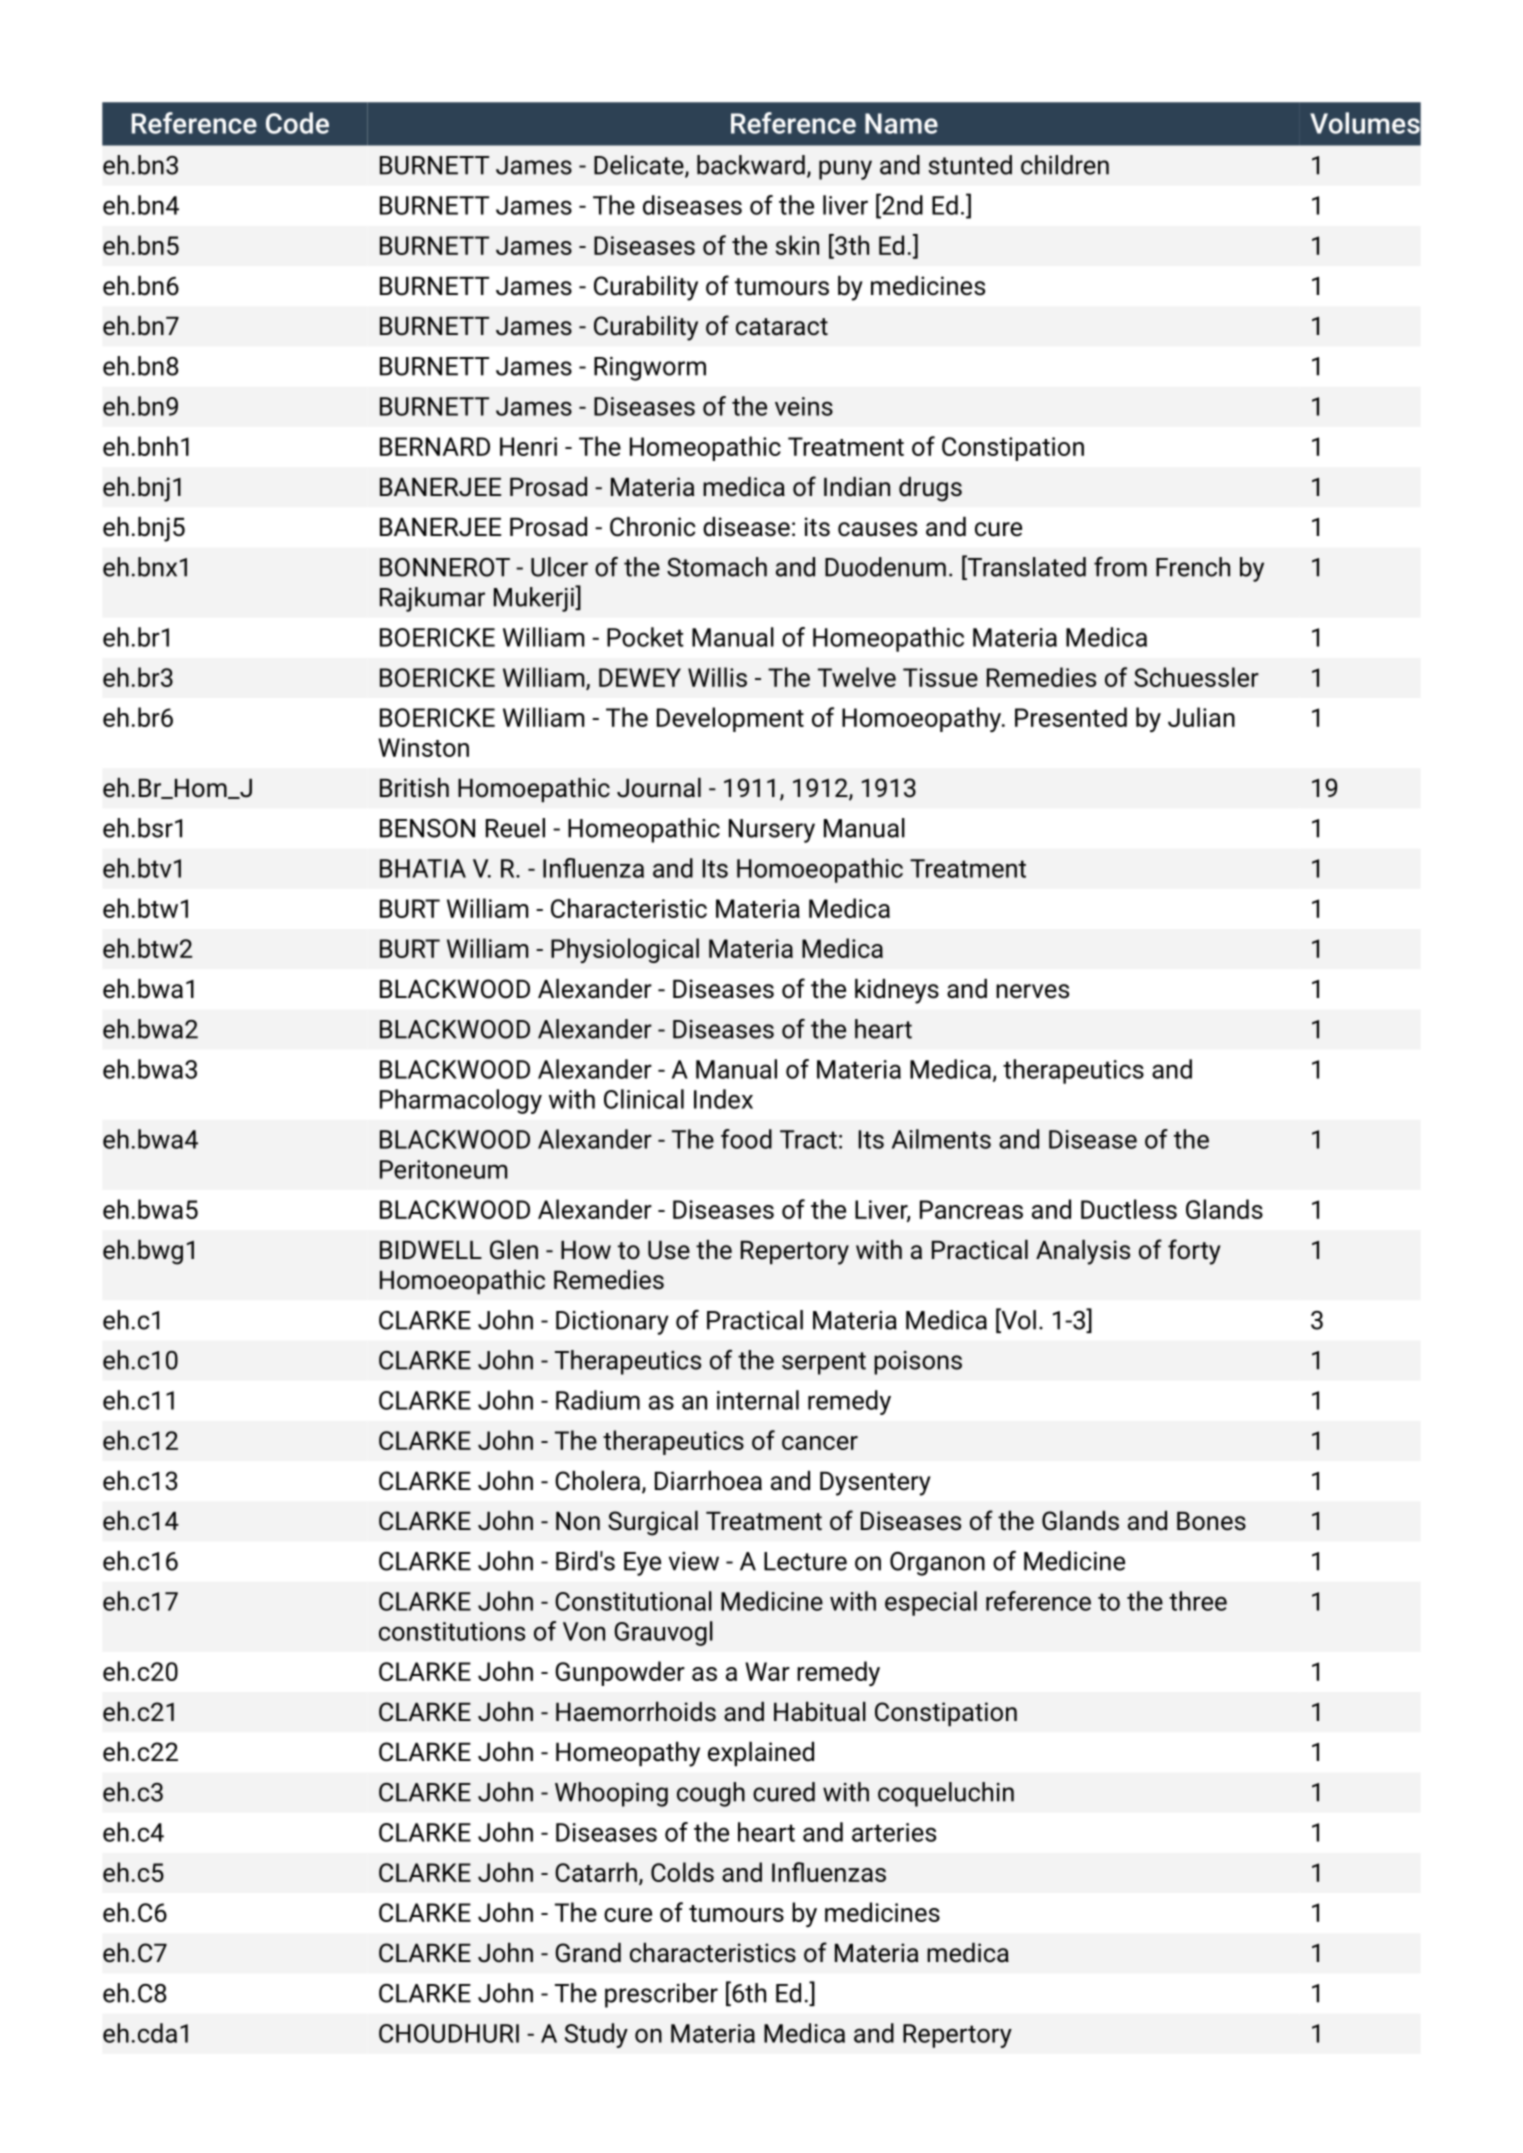  I want to click on Grand, so click(588, 1953).
